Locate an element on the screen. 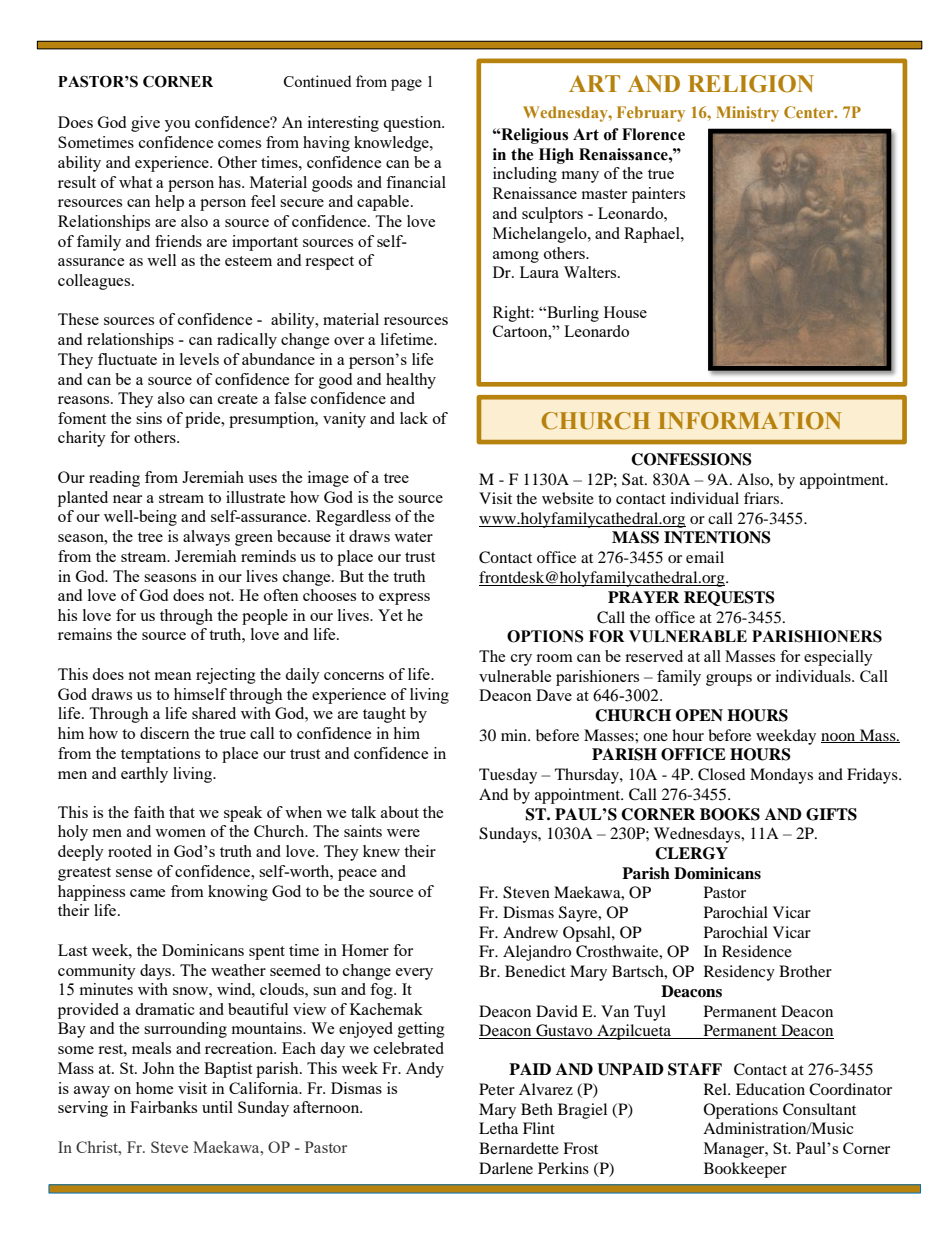  came is located at coordinates (147, 893).
